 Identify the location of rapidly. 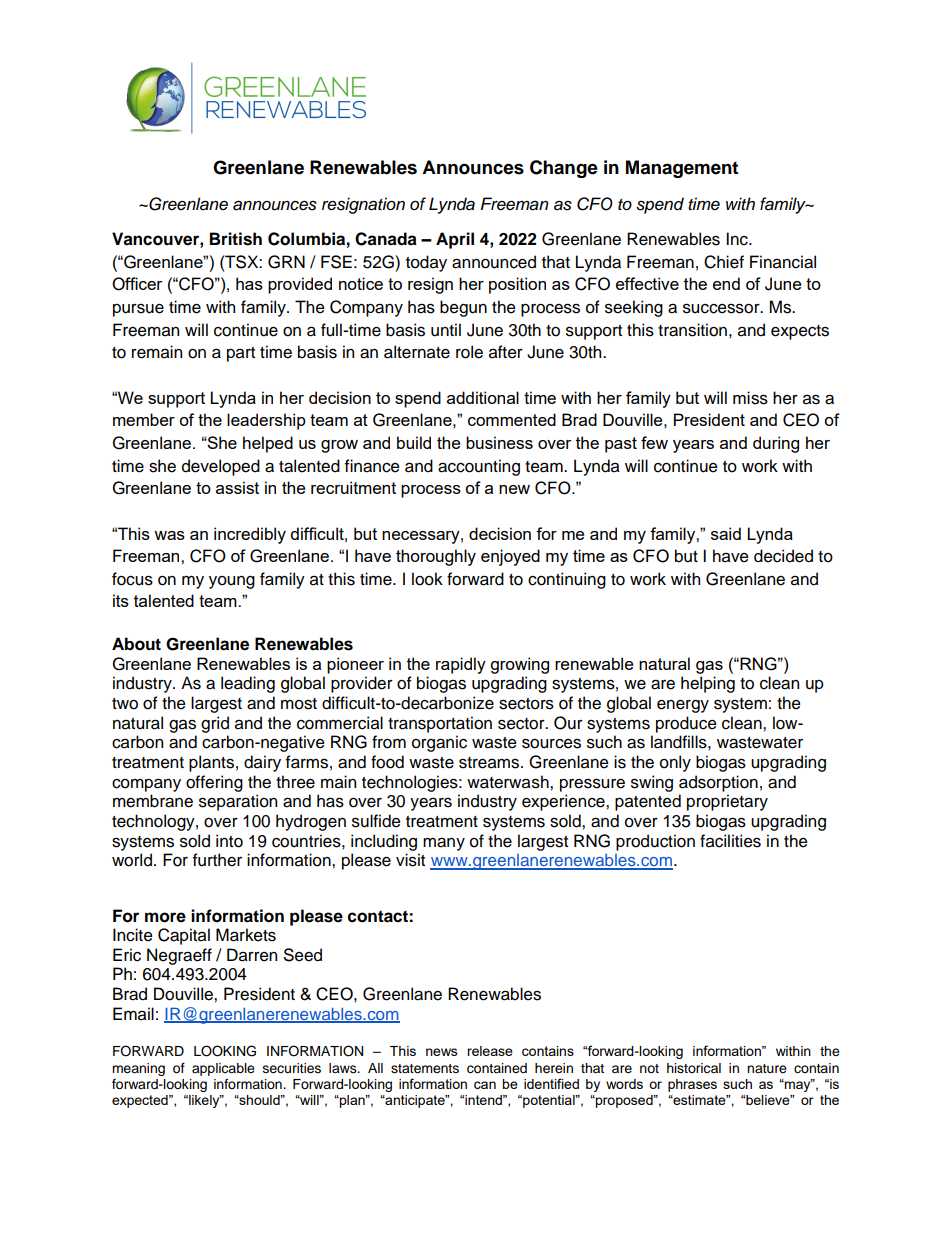
(461, 665).
